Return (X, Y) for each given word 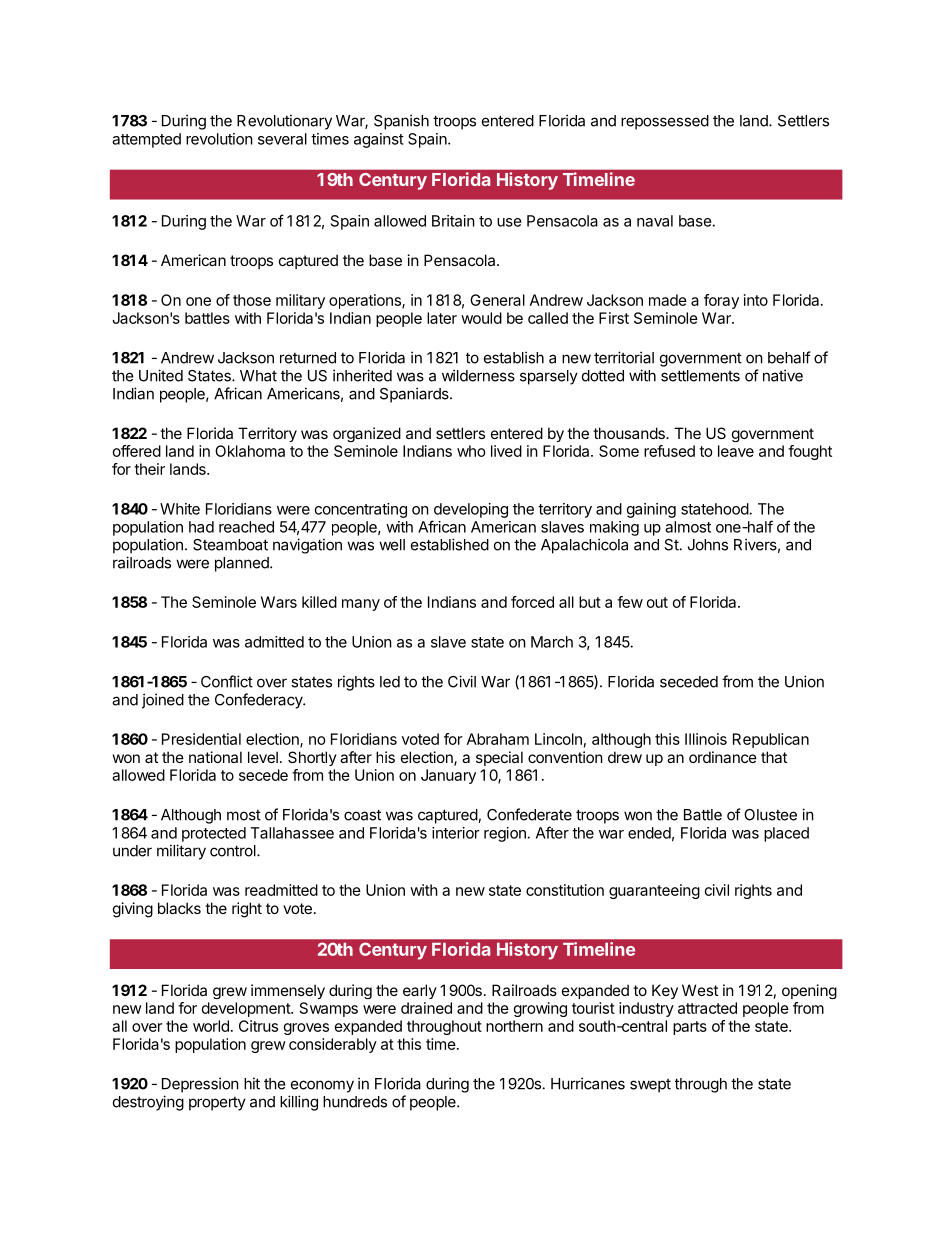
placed (786, 834)
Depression (200, 1085)
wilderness (478, 375)
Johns (708, 545)
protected (214, 834)
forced (532, 602)
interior (456, 833)
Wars (279, 602)
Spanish (401, 122)
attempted (146, 140)
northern (514, 1026)
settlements (700, 376)
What (258, 376)
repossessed (665, 122)
